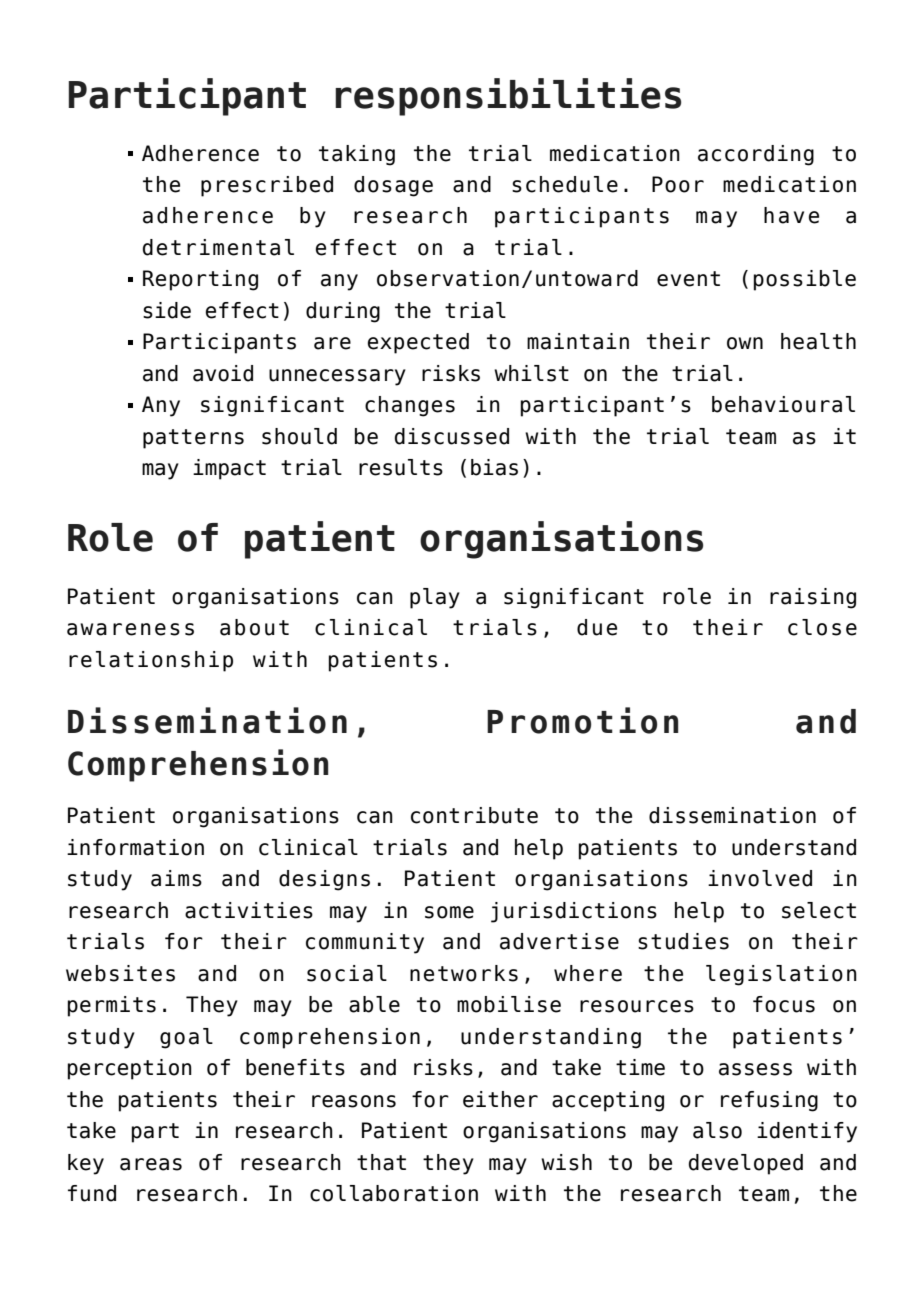  What do you see at coordinates (583, 720) in the page?
I see `Promotion` at bounding box center [583, 720].
